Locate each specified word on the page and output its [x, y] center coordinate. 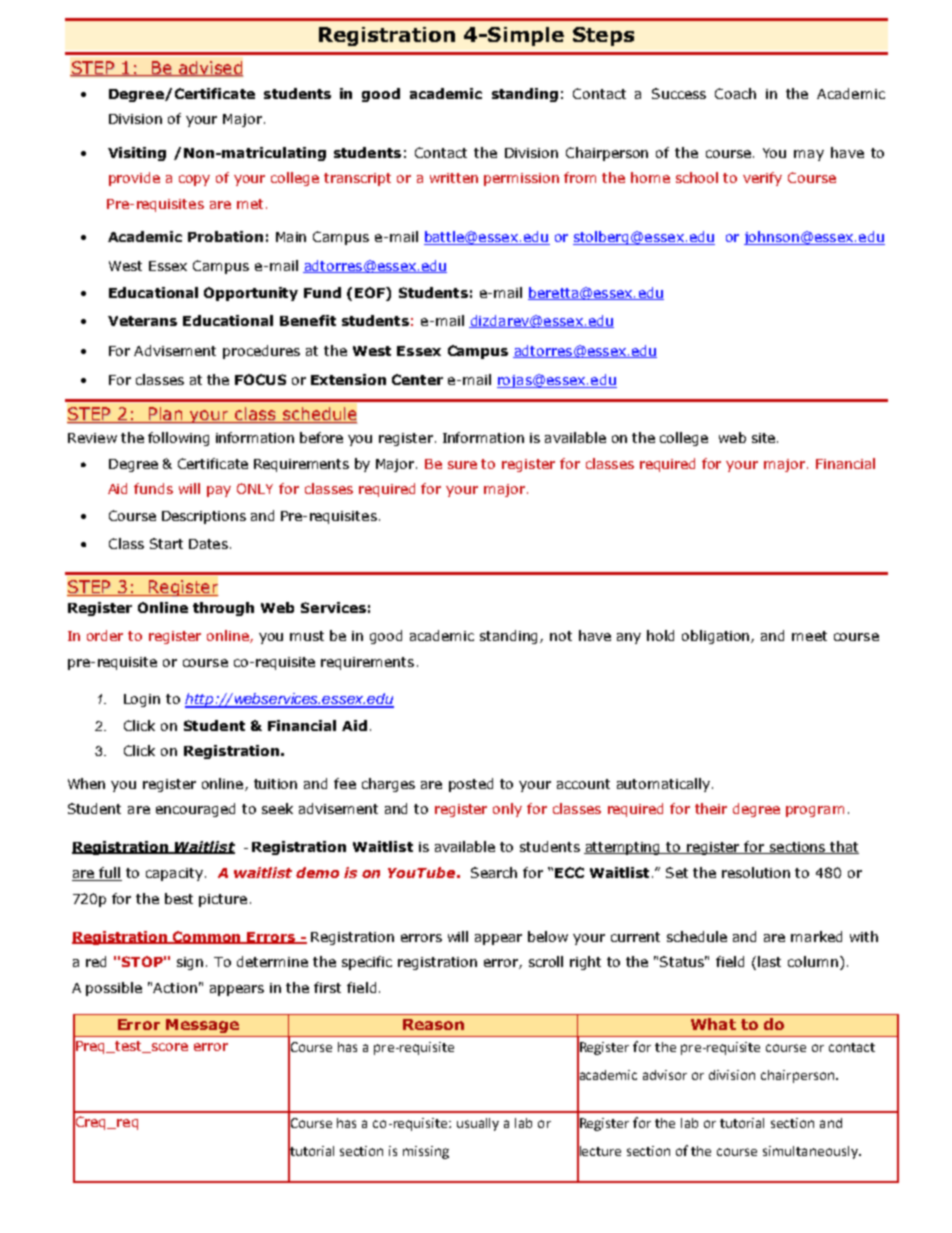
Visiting [137, 154]
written [454, 178]
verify [762, 179]
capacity [174, 874]
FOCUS [260, 379]
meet [809, 636]
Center [417, 379]
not [561, 636]
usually [478, 1124]
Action [175, 988]
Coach [735, 93]
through [223, 609]
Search [494, 872]
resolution [756, 872]
